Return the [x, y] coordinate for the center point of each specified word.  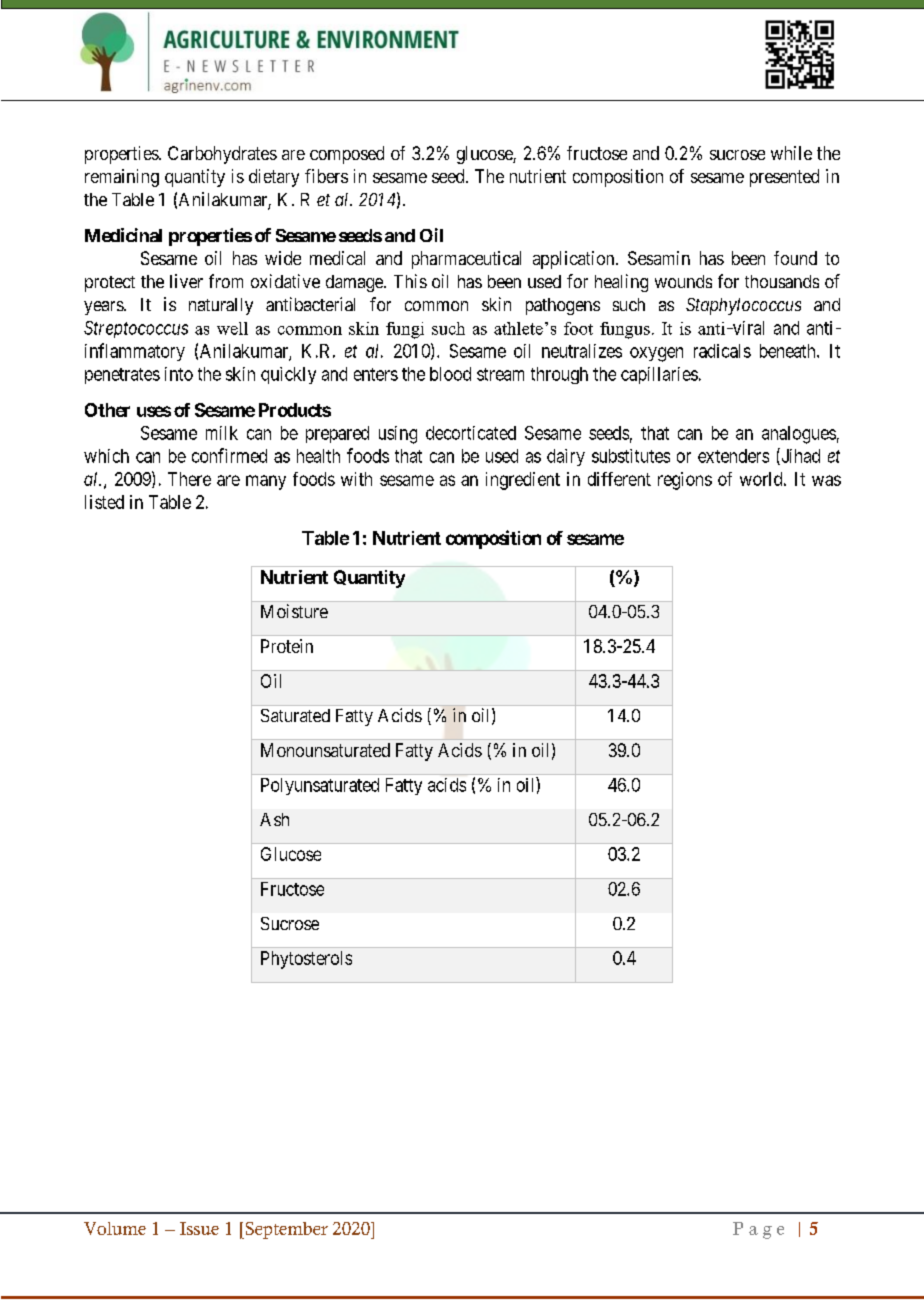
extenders [733, 456]
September [285, 1230]
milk [222, 433]
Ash [274, 819]
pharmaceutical [466, 260]
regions [685, 481]
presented [784, 178]
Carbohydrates [222, 155]
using [398, 435]
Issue [199, 1228]
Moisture [294, 611]
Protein [287, 646]
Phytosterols [306, 960]
